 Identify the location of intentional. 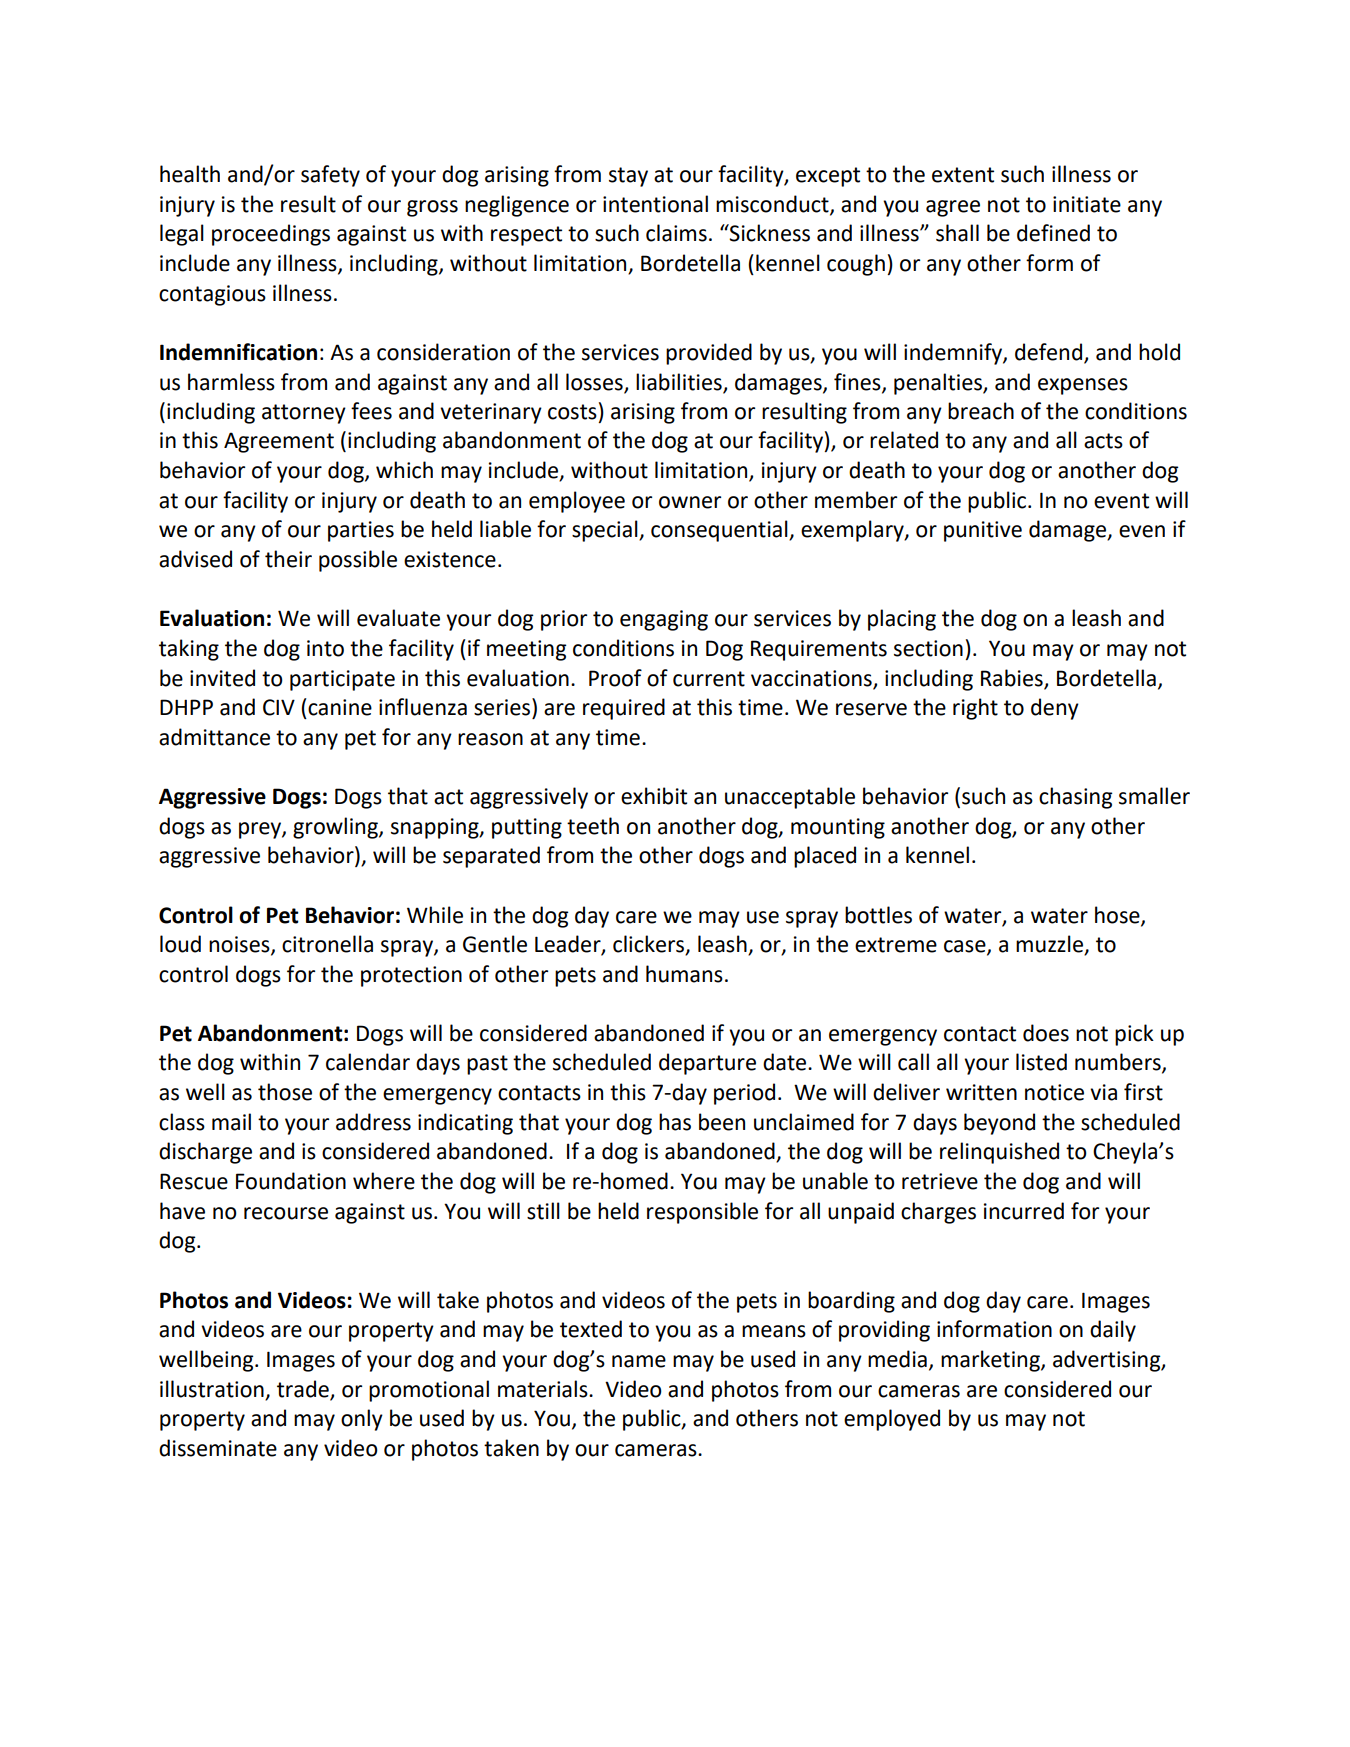
(655, 204).
